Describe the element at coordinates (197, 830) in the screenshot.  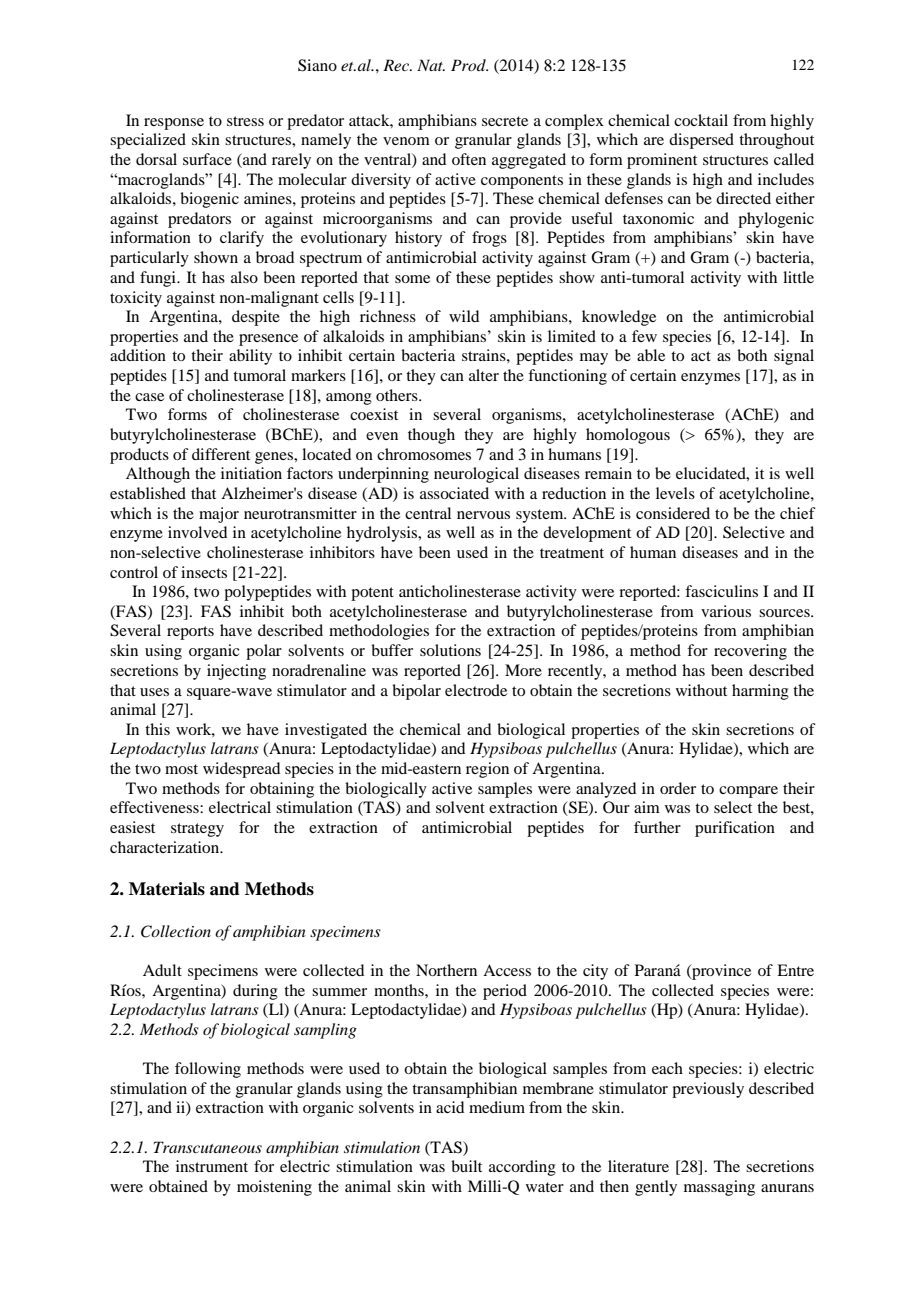
I see `strategy` at that location.
